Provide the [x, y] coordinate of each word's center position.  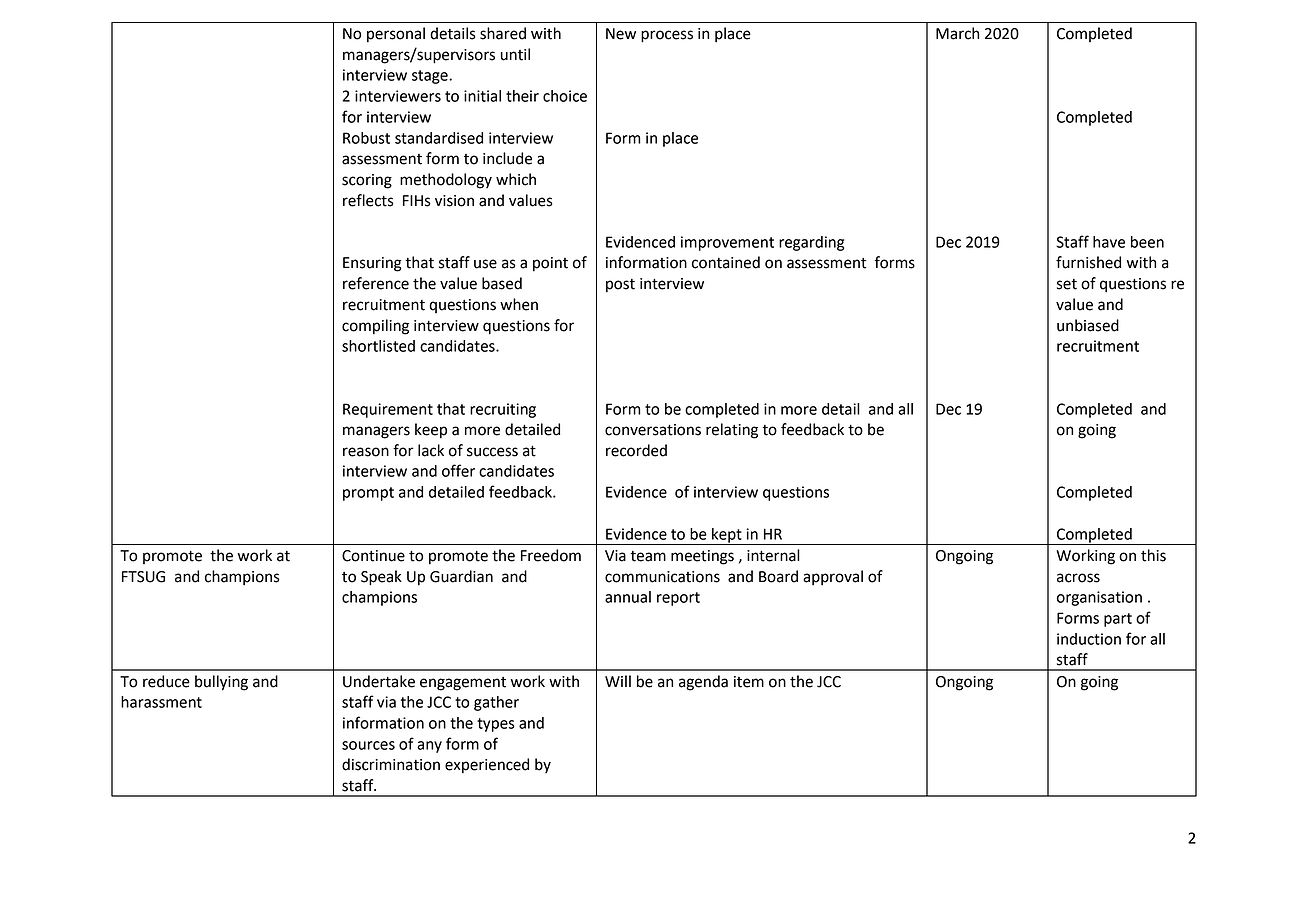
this [1153, 555]
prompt [368, 494]
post [620, 286]
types [496, 725]
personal [396, 35]
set [1067, 284]
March [957, 33]
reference [376, 283]
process [667, 36]
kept [727, 536]
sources [368, 745]
